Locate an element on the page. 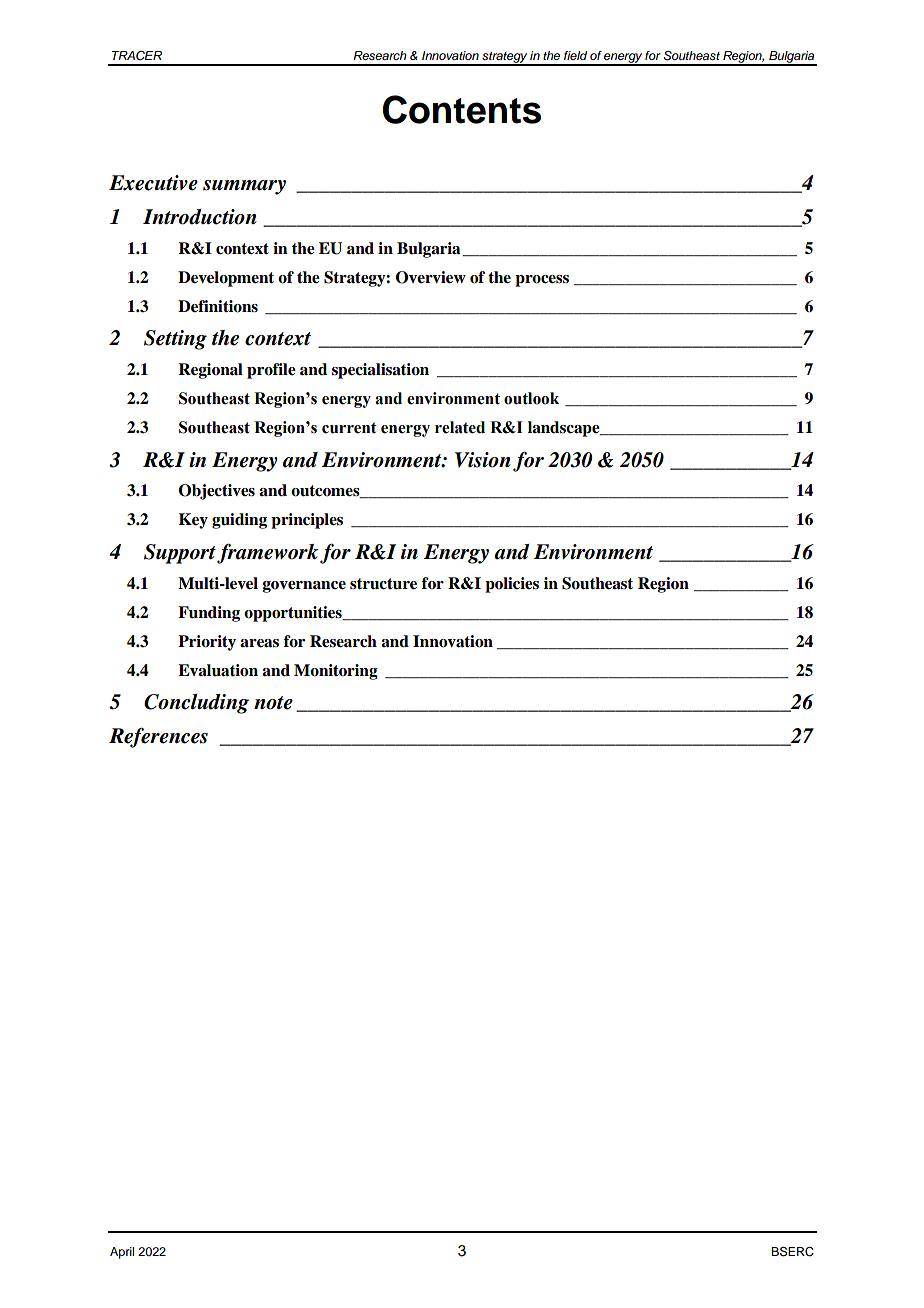 The image size is (924, 1308). Vision is located at coordinates (483, 460).
